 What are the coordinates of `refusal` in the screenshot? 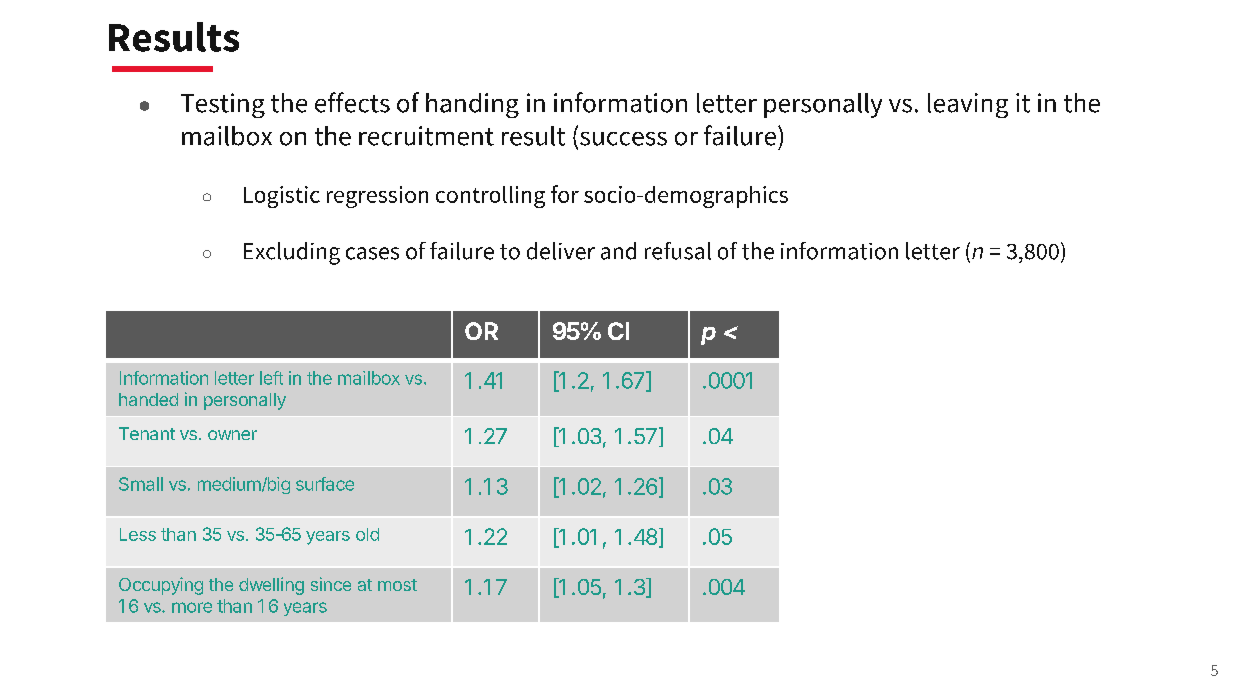 It's located at (678, 251).
